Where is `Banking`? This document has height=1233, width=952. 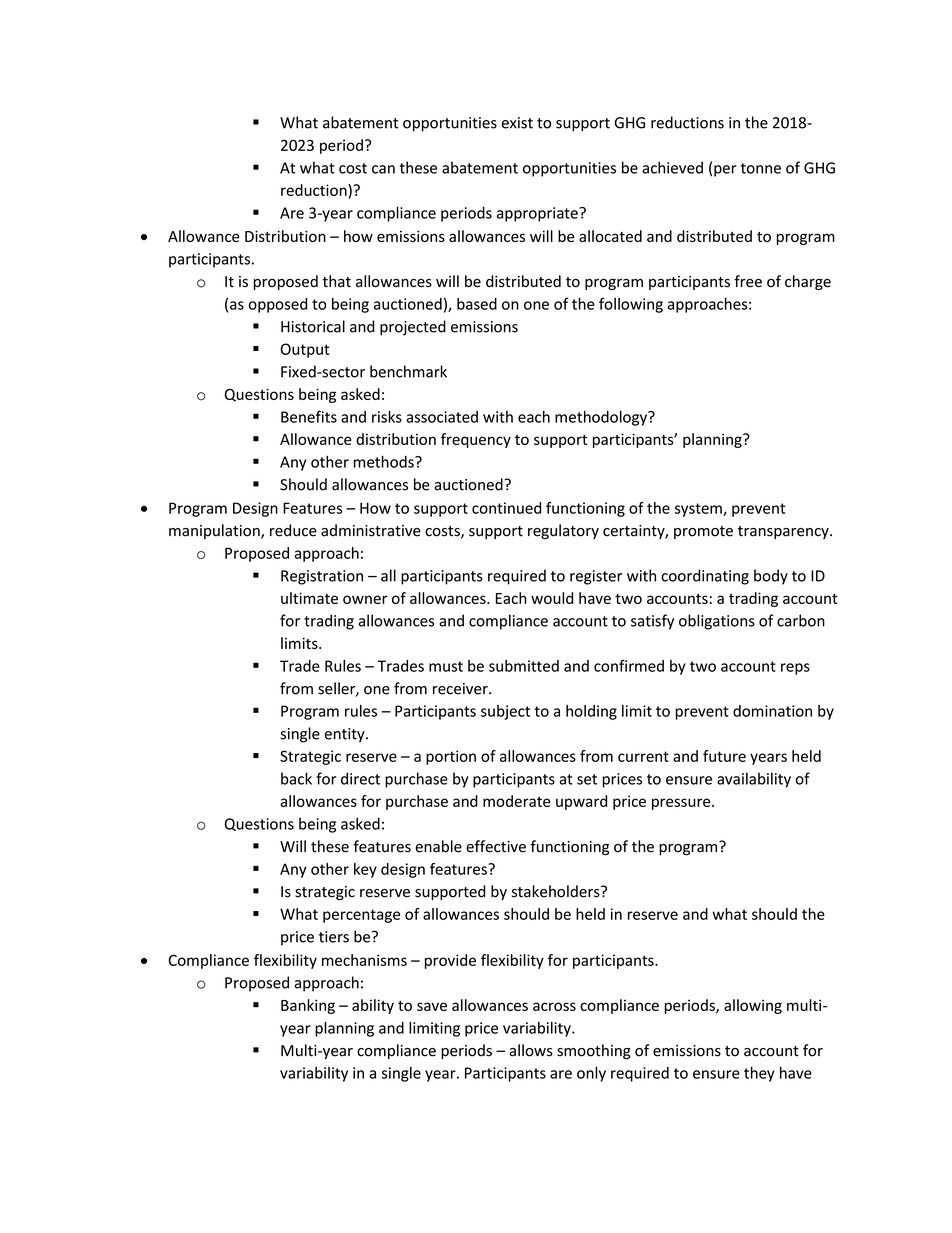
Banking is located at coordinates (308, 1006).
